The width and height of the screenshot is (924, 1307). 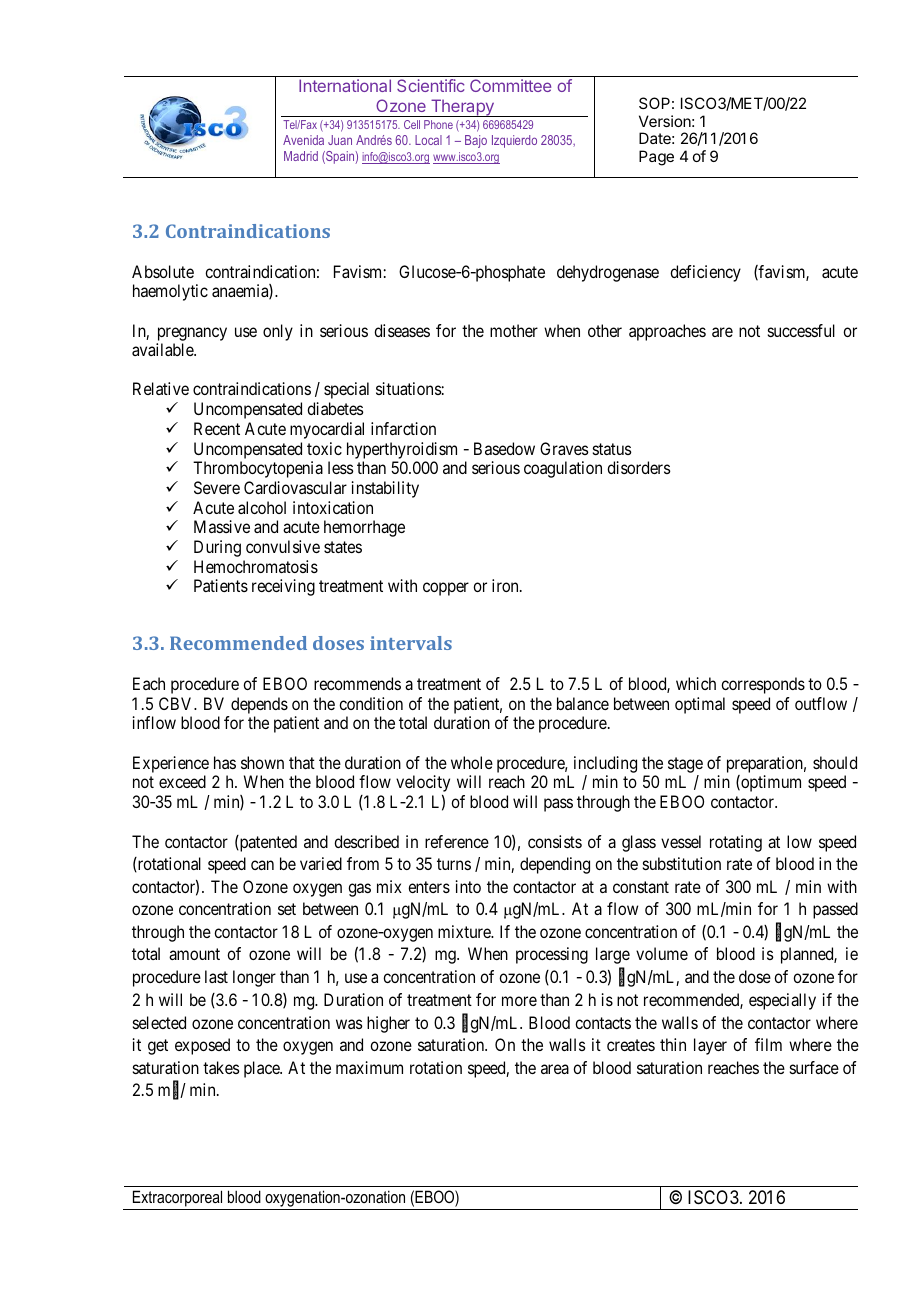 I want to click on Page, so click(x=656, y=158).
